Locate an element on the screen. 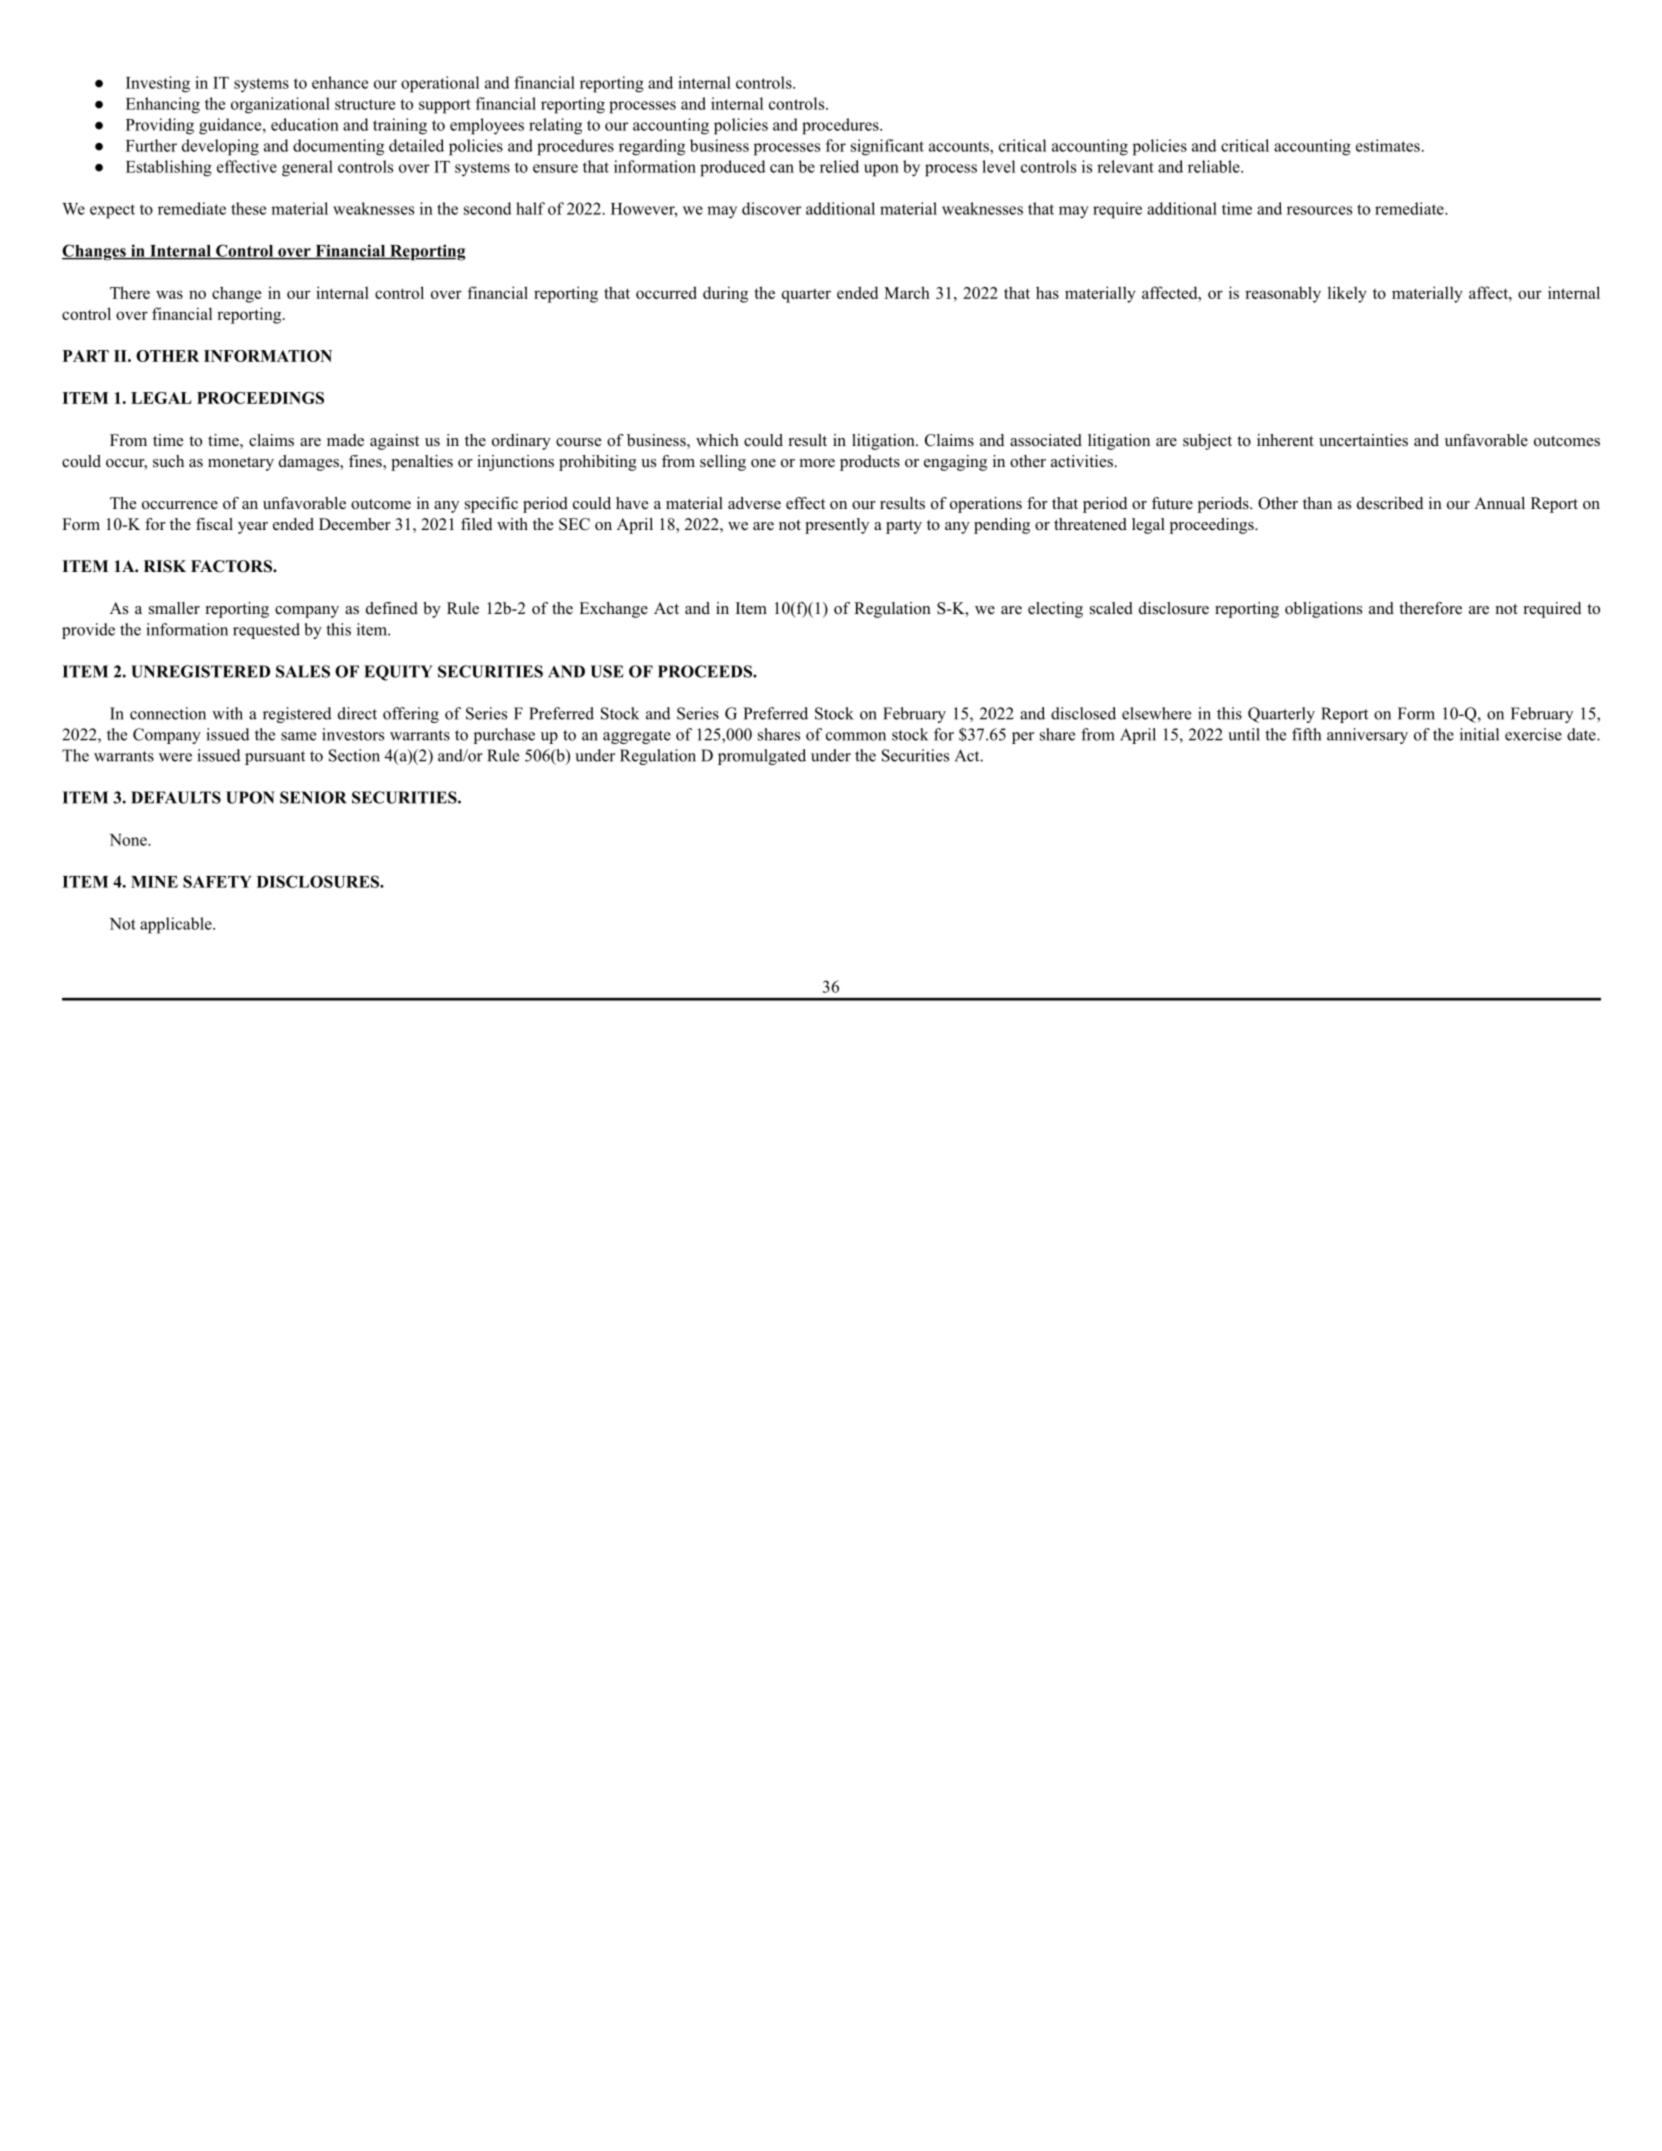  anniversary is located at coordinates (1367, 736).
